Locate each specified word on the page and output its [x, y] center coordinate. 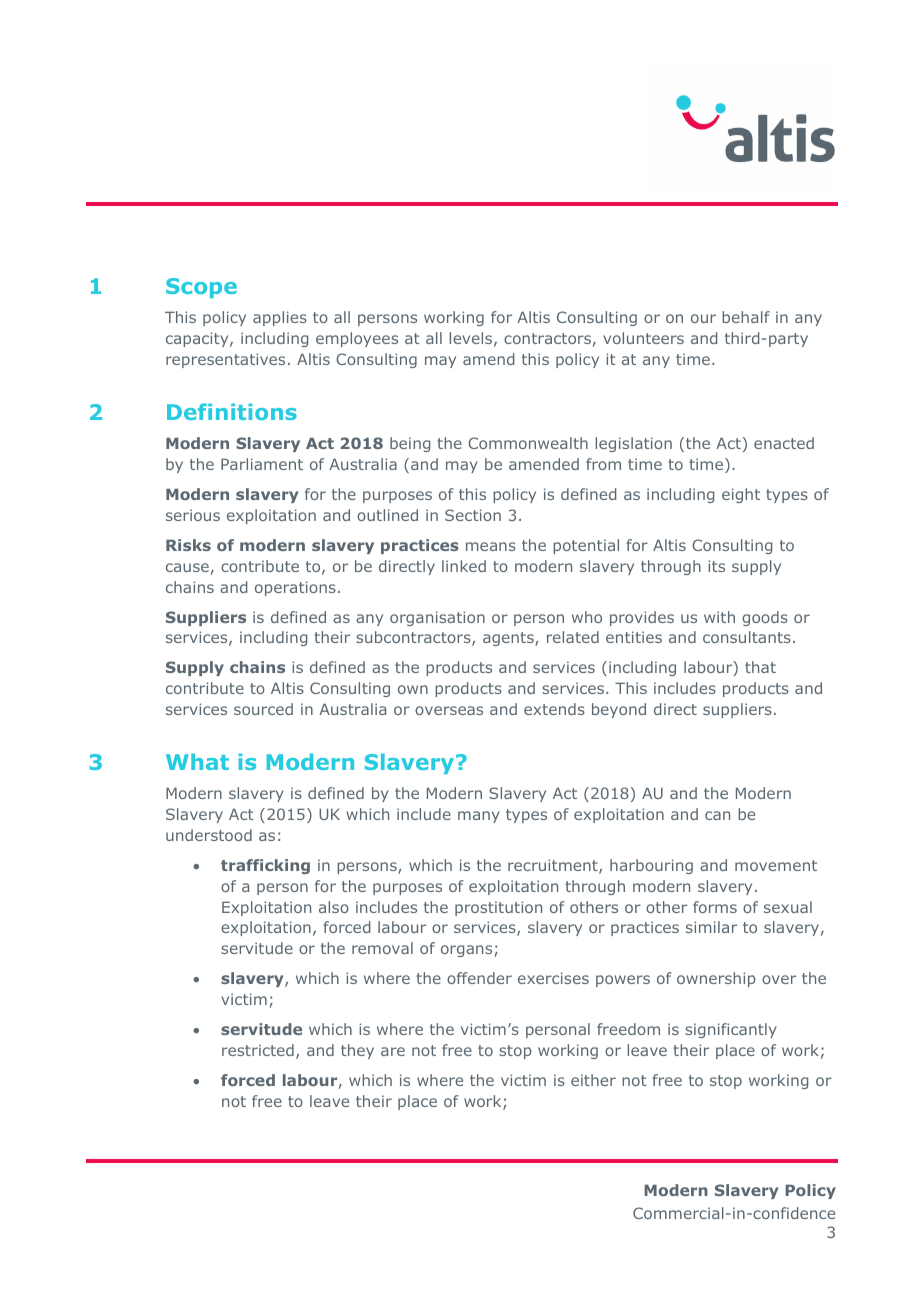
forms [715, 907]
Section [473, 515]
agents [509, 639]
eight [741, 495]
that [760, 667]
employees [357, 339]
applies [280, 318]
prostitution [498, 908]
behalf [746, 317]
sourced [263, 709]
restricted [258, 1050]
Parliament [262, 464]
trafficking [265, 866]
